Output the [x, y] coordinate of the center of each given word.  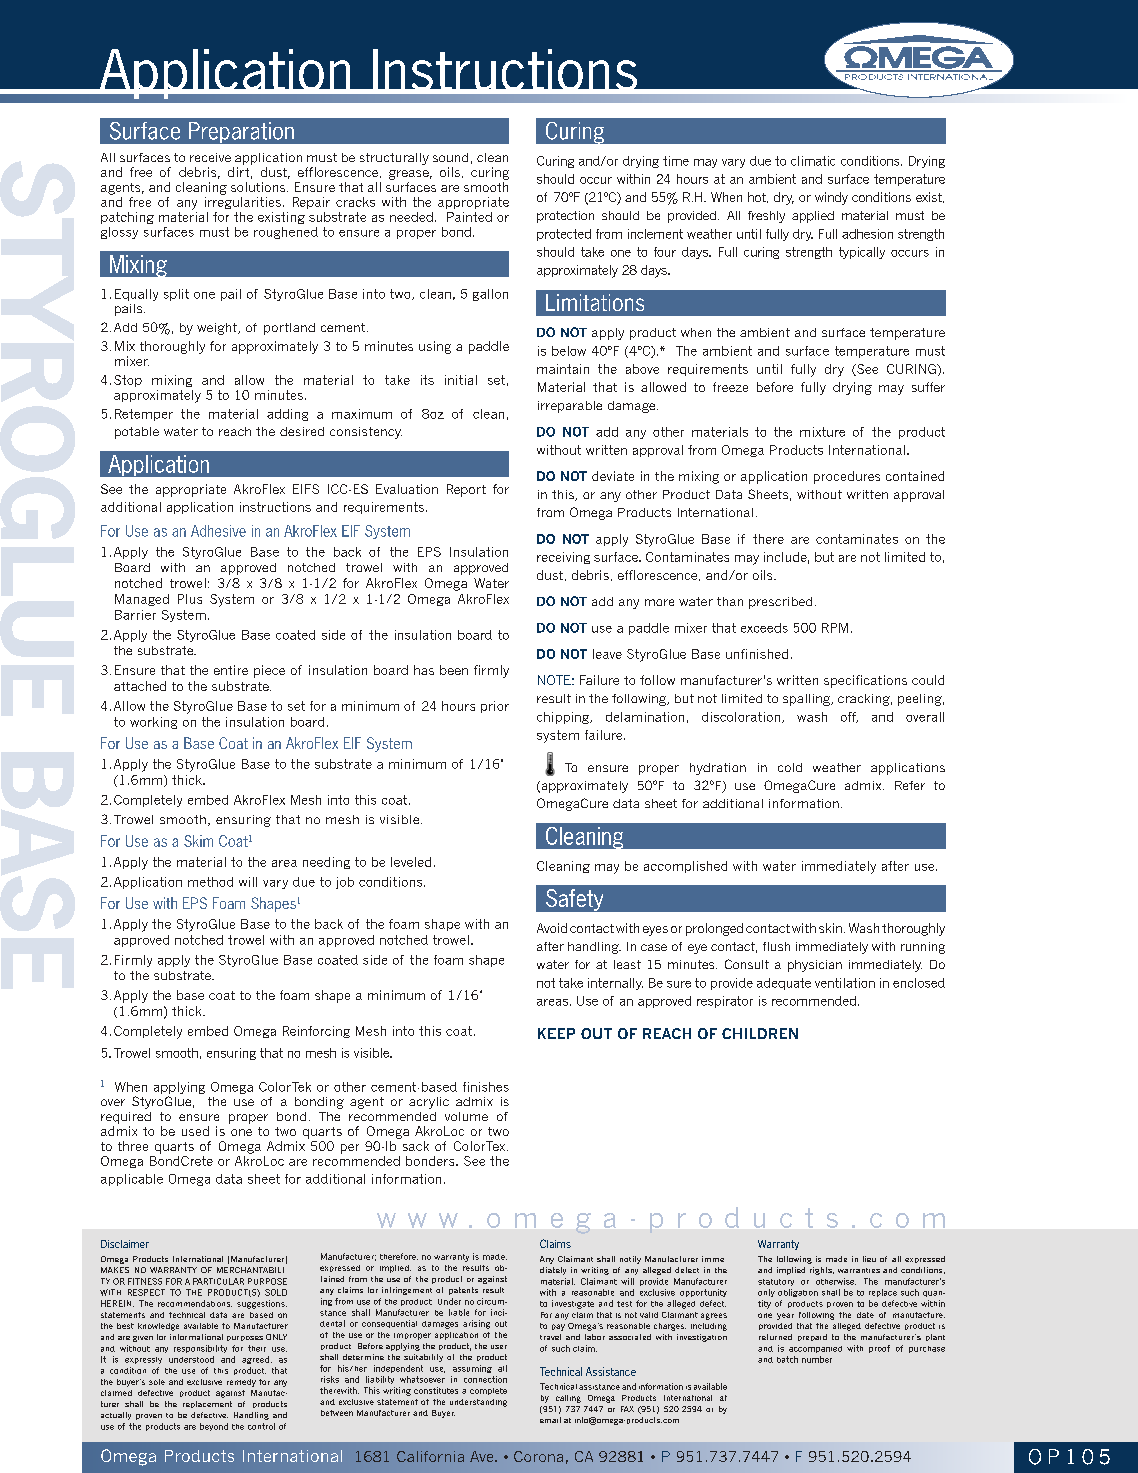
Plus [190, 599]
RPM [835, 628]
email [550, 1420]
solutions [259, 187]
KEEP [556, 1033]
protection [565, 217]
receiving [563, 558]
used [195, 1131]
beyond [214, 1427]
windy [831, 198]
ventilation [845, 983]
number [817, 1359]
